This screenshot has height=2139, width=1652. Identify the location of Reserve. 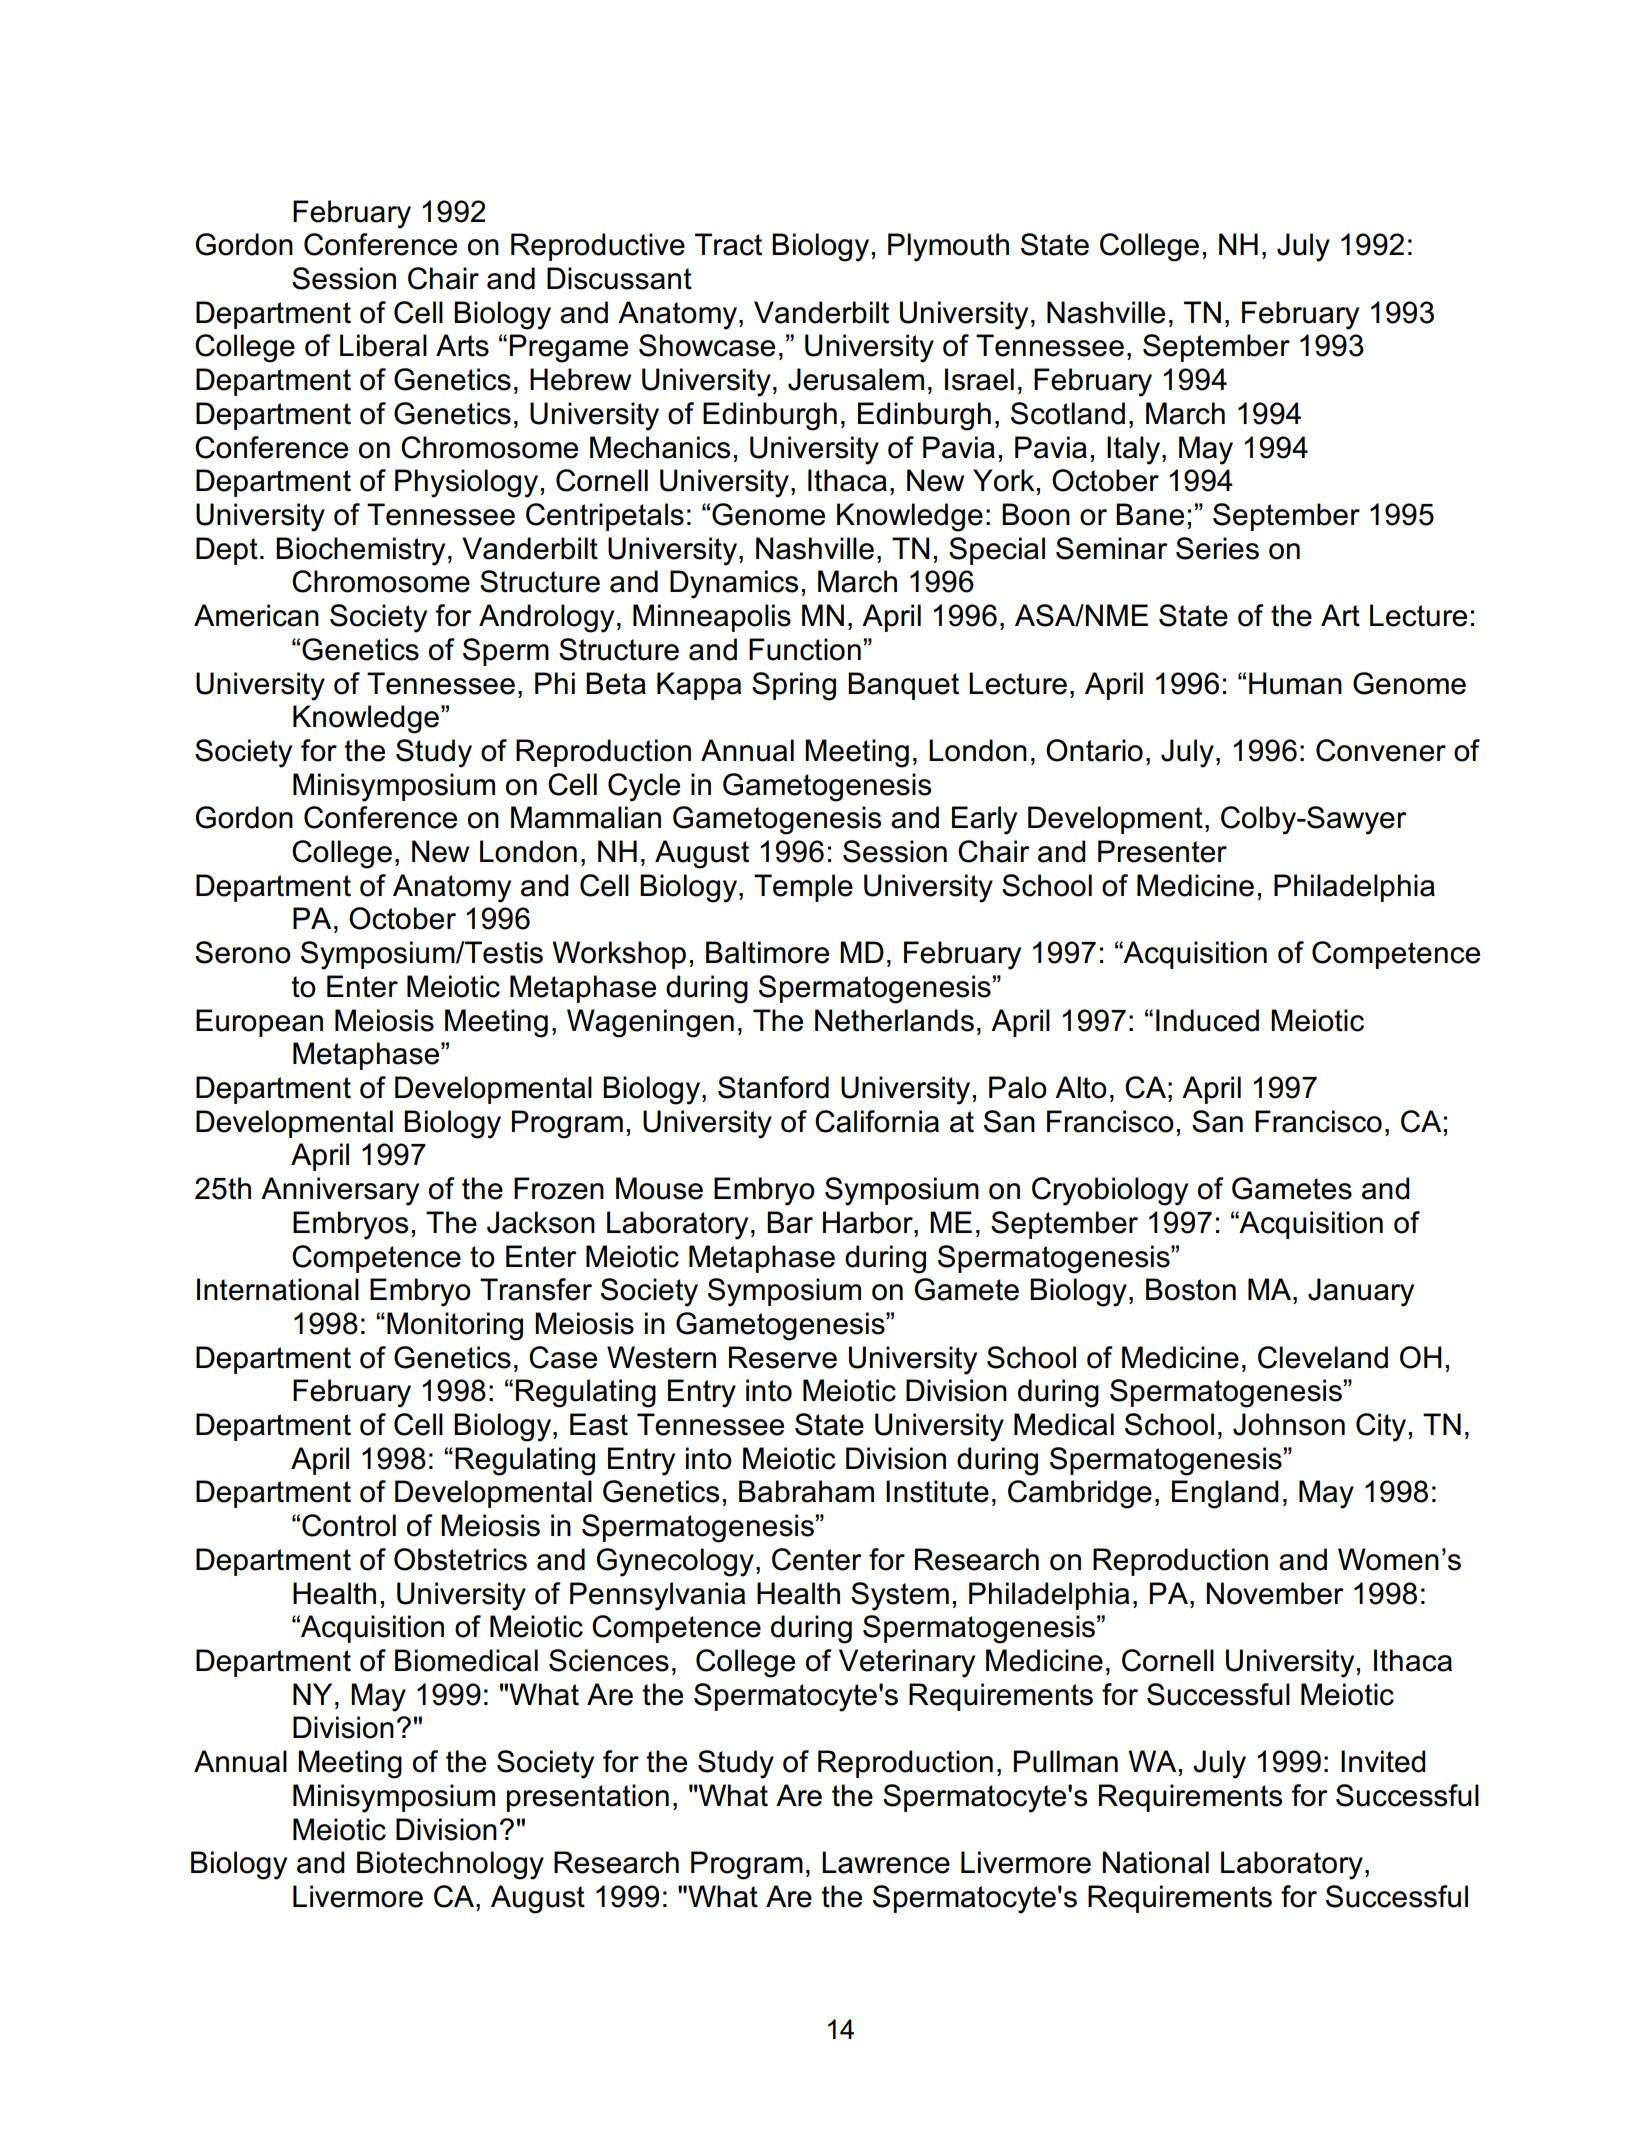
(783, 1357).
